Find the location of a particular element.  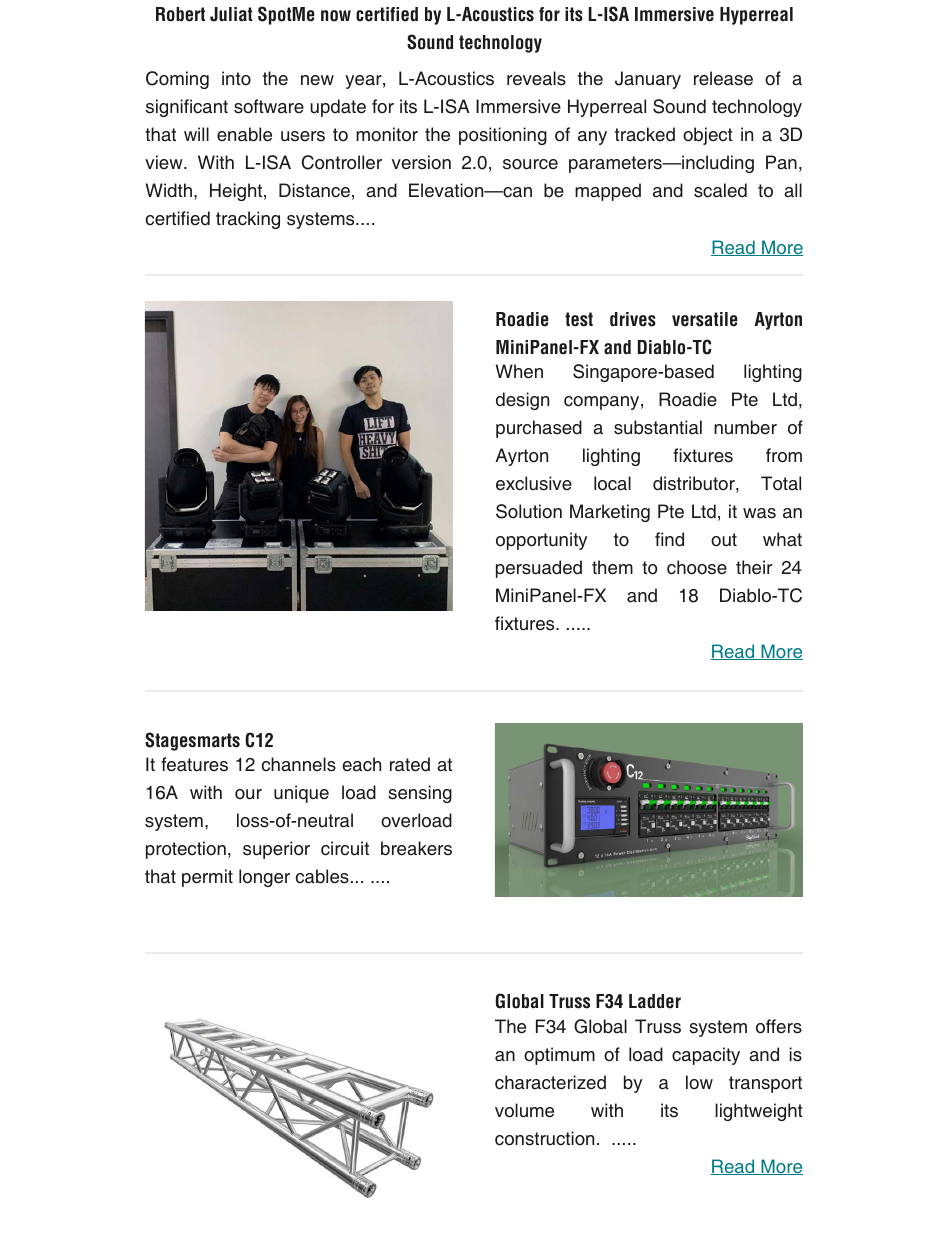

reveals is located at coordinates (536, 78).
